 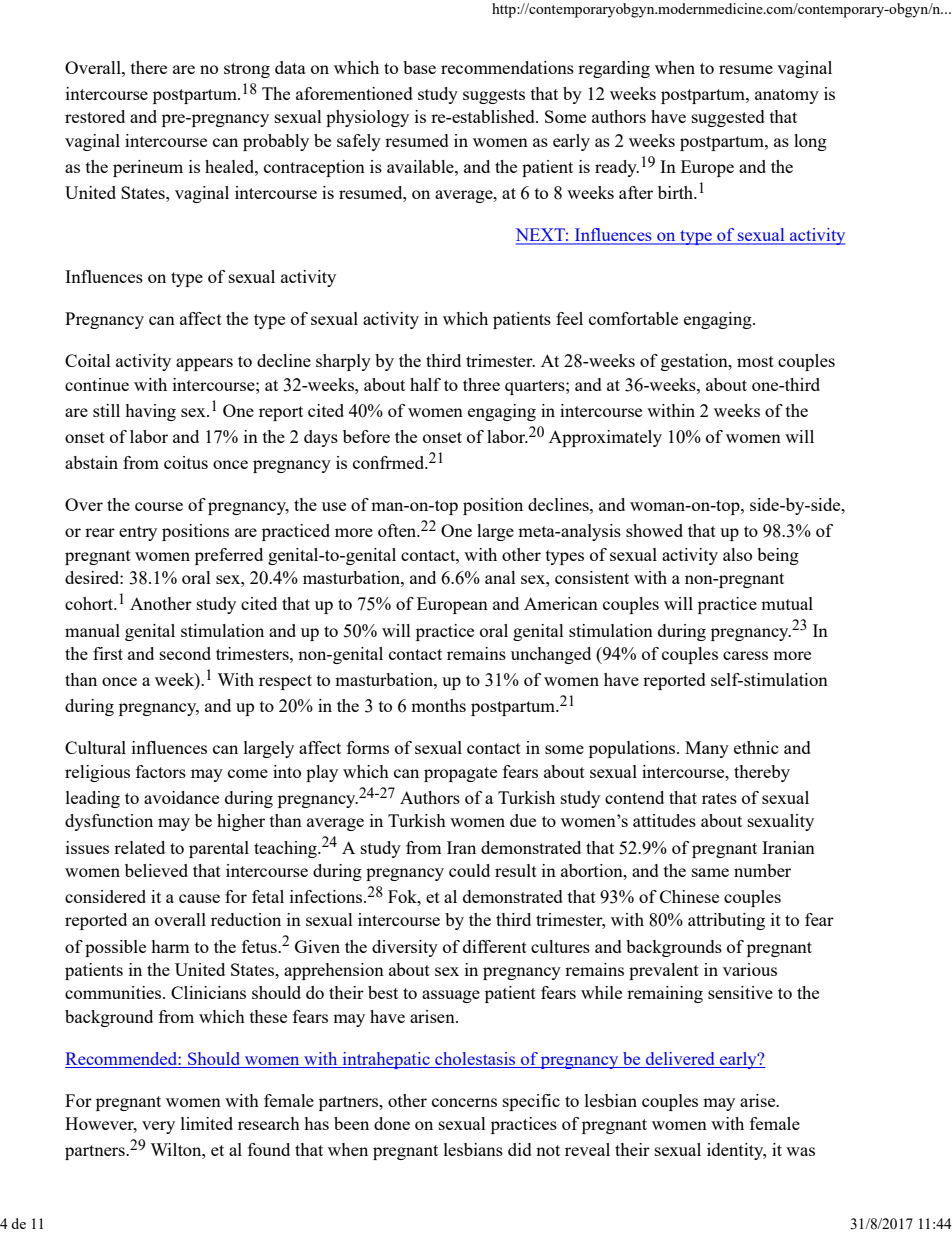 What do you see at coordinates (158, 1127) in the image?
I see `very` at bounding box center [158, 1127].
